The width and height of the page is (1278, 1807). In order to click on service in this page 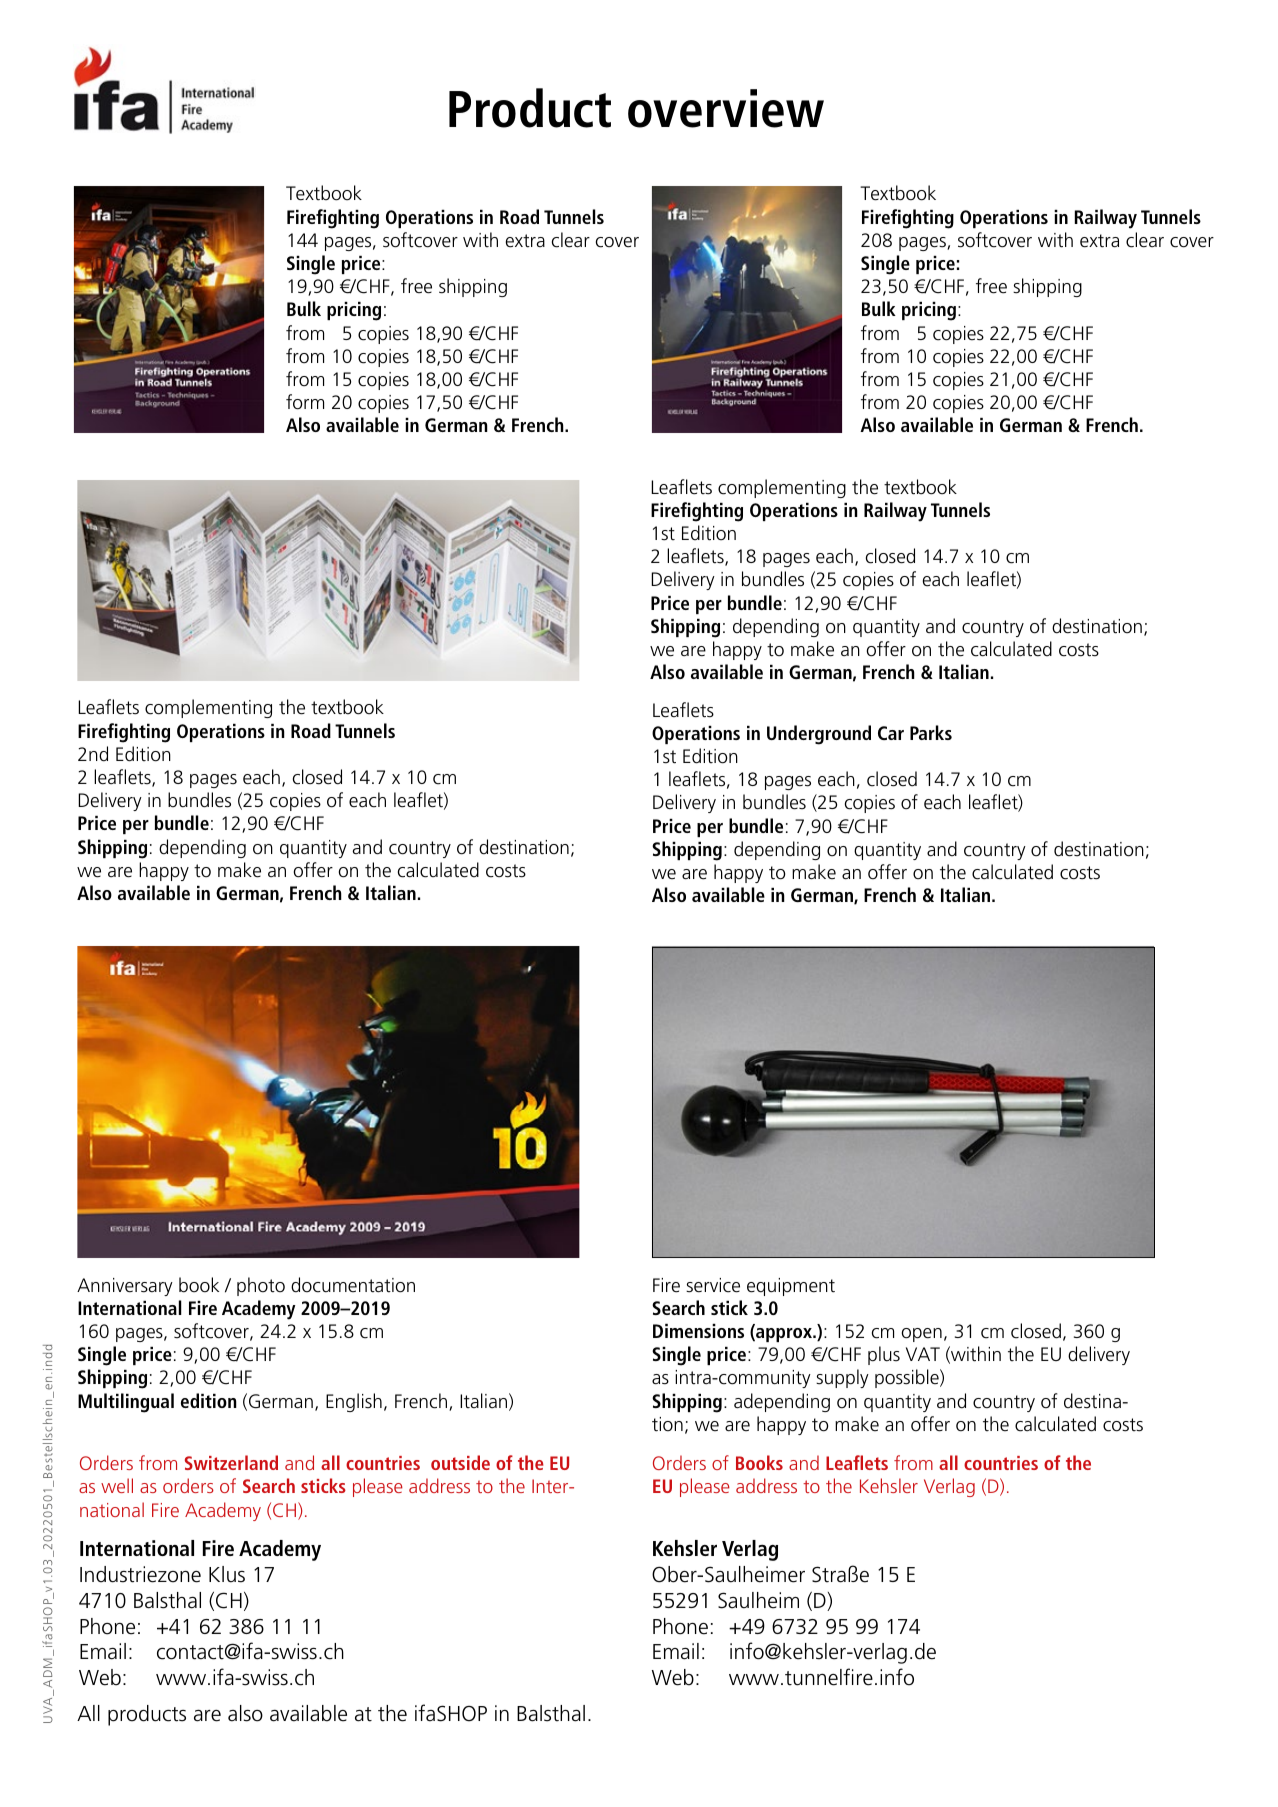, I will do `click(713, 1285)`.
